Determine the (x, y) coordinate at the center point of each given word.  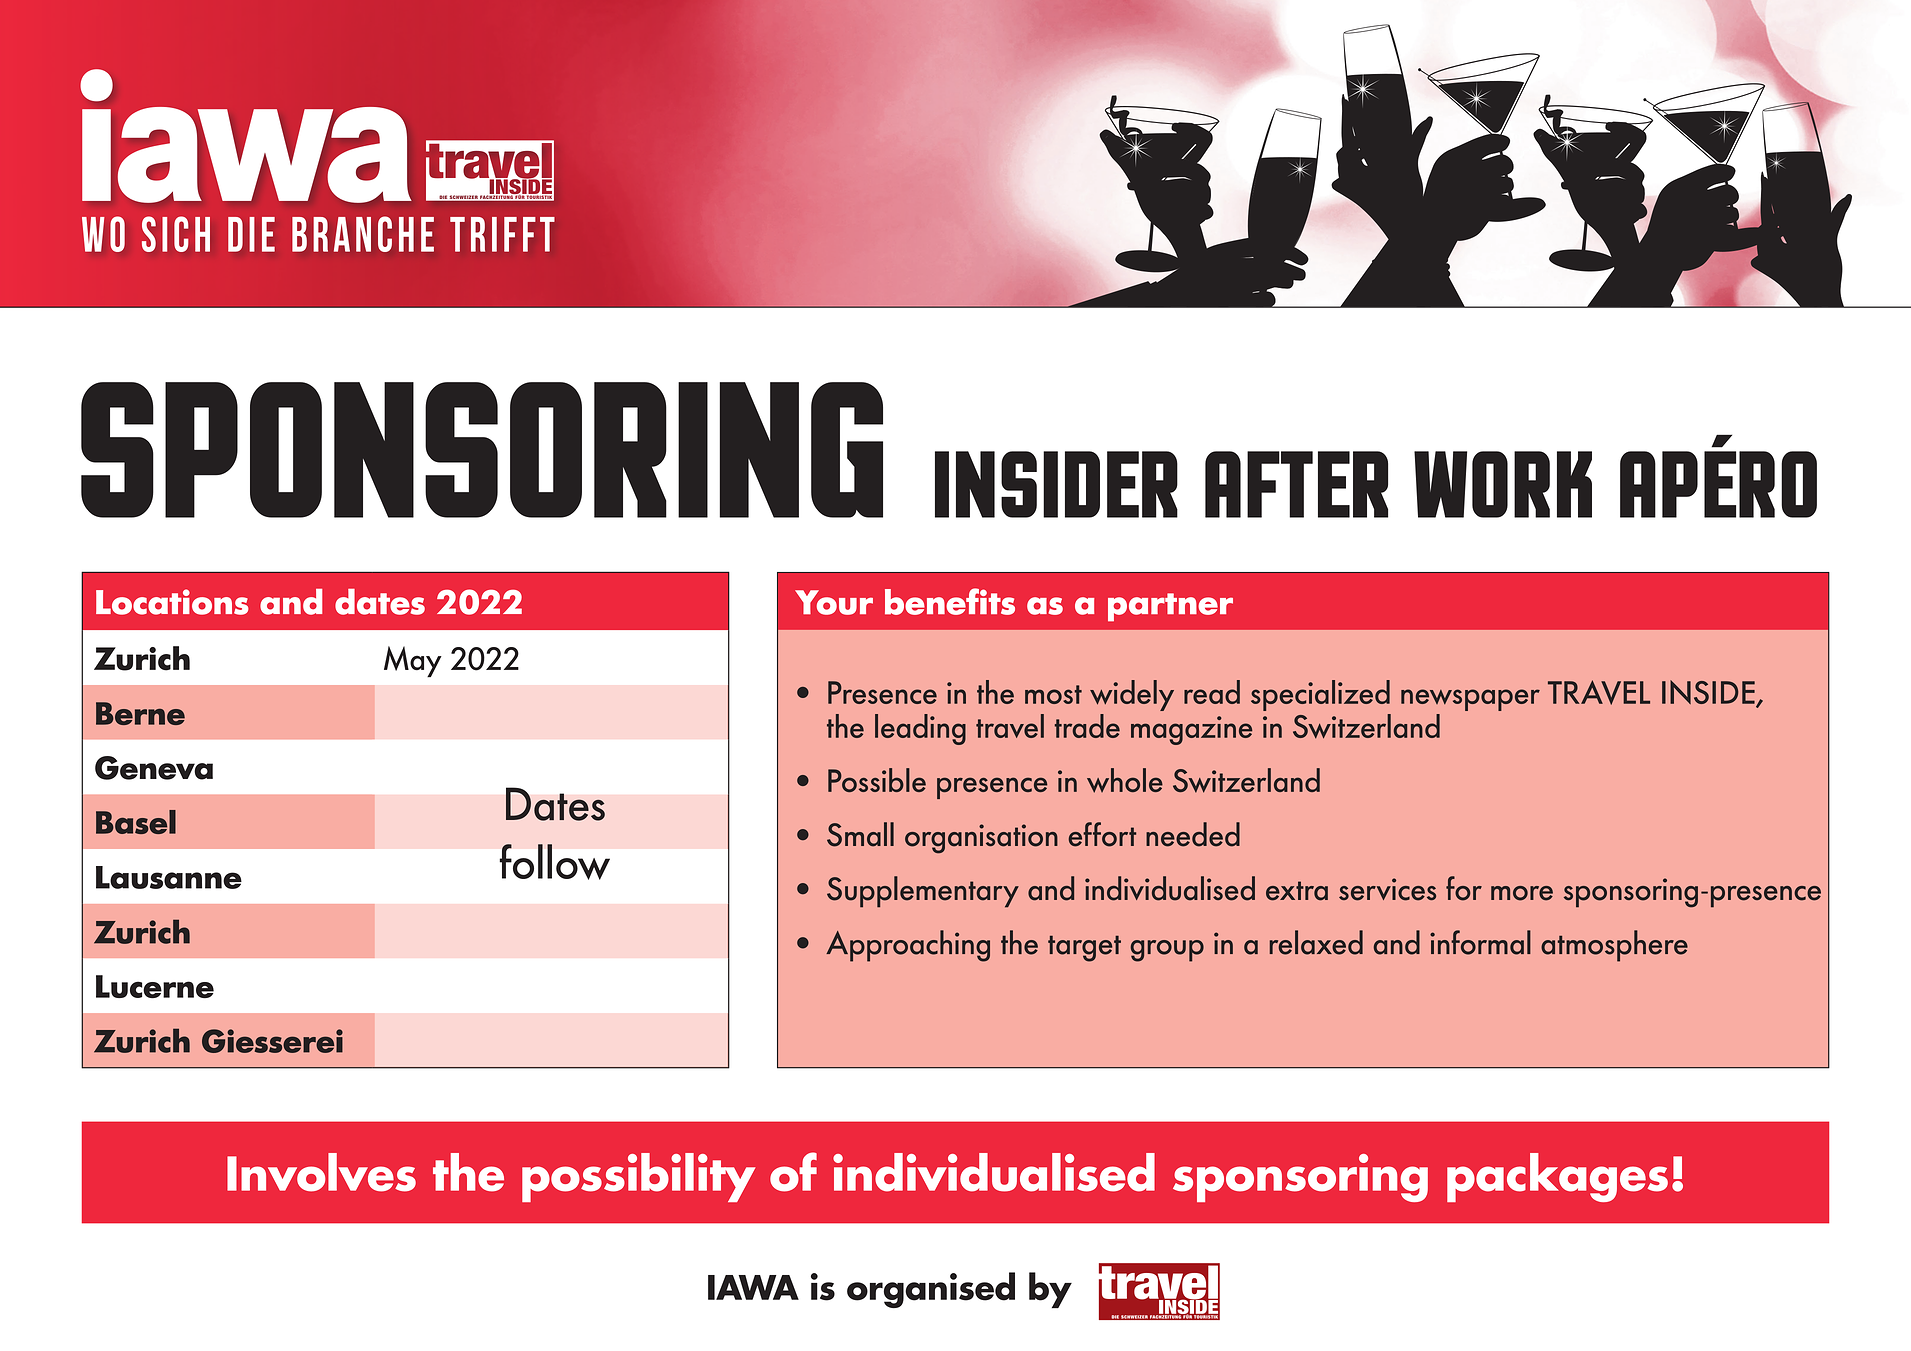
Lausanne (169, 877)
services (1387, 889)
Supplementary (923, 892)
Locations (172, 602)
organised (931, 1290)
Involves (321, 1172)
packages (1557, 1177)
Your (834, 602)
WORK (1503, 484)
